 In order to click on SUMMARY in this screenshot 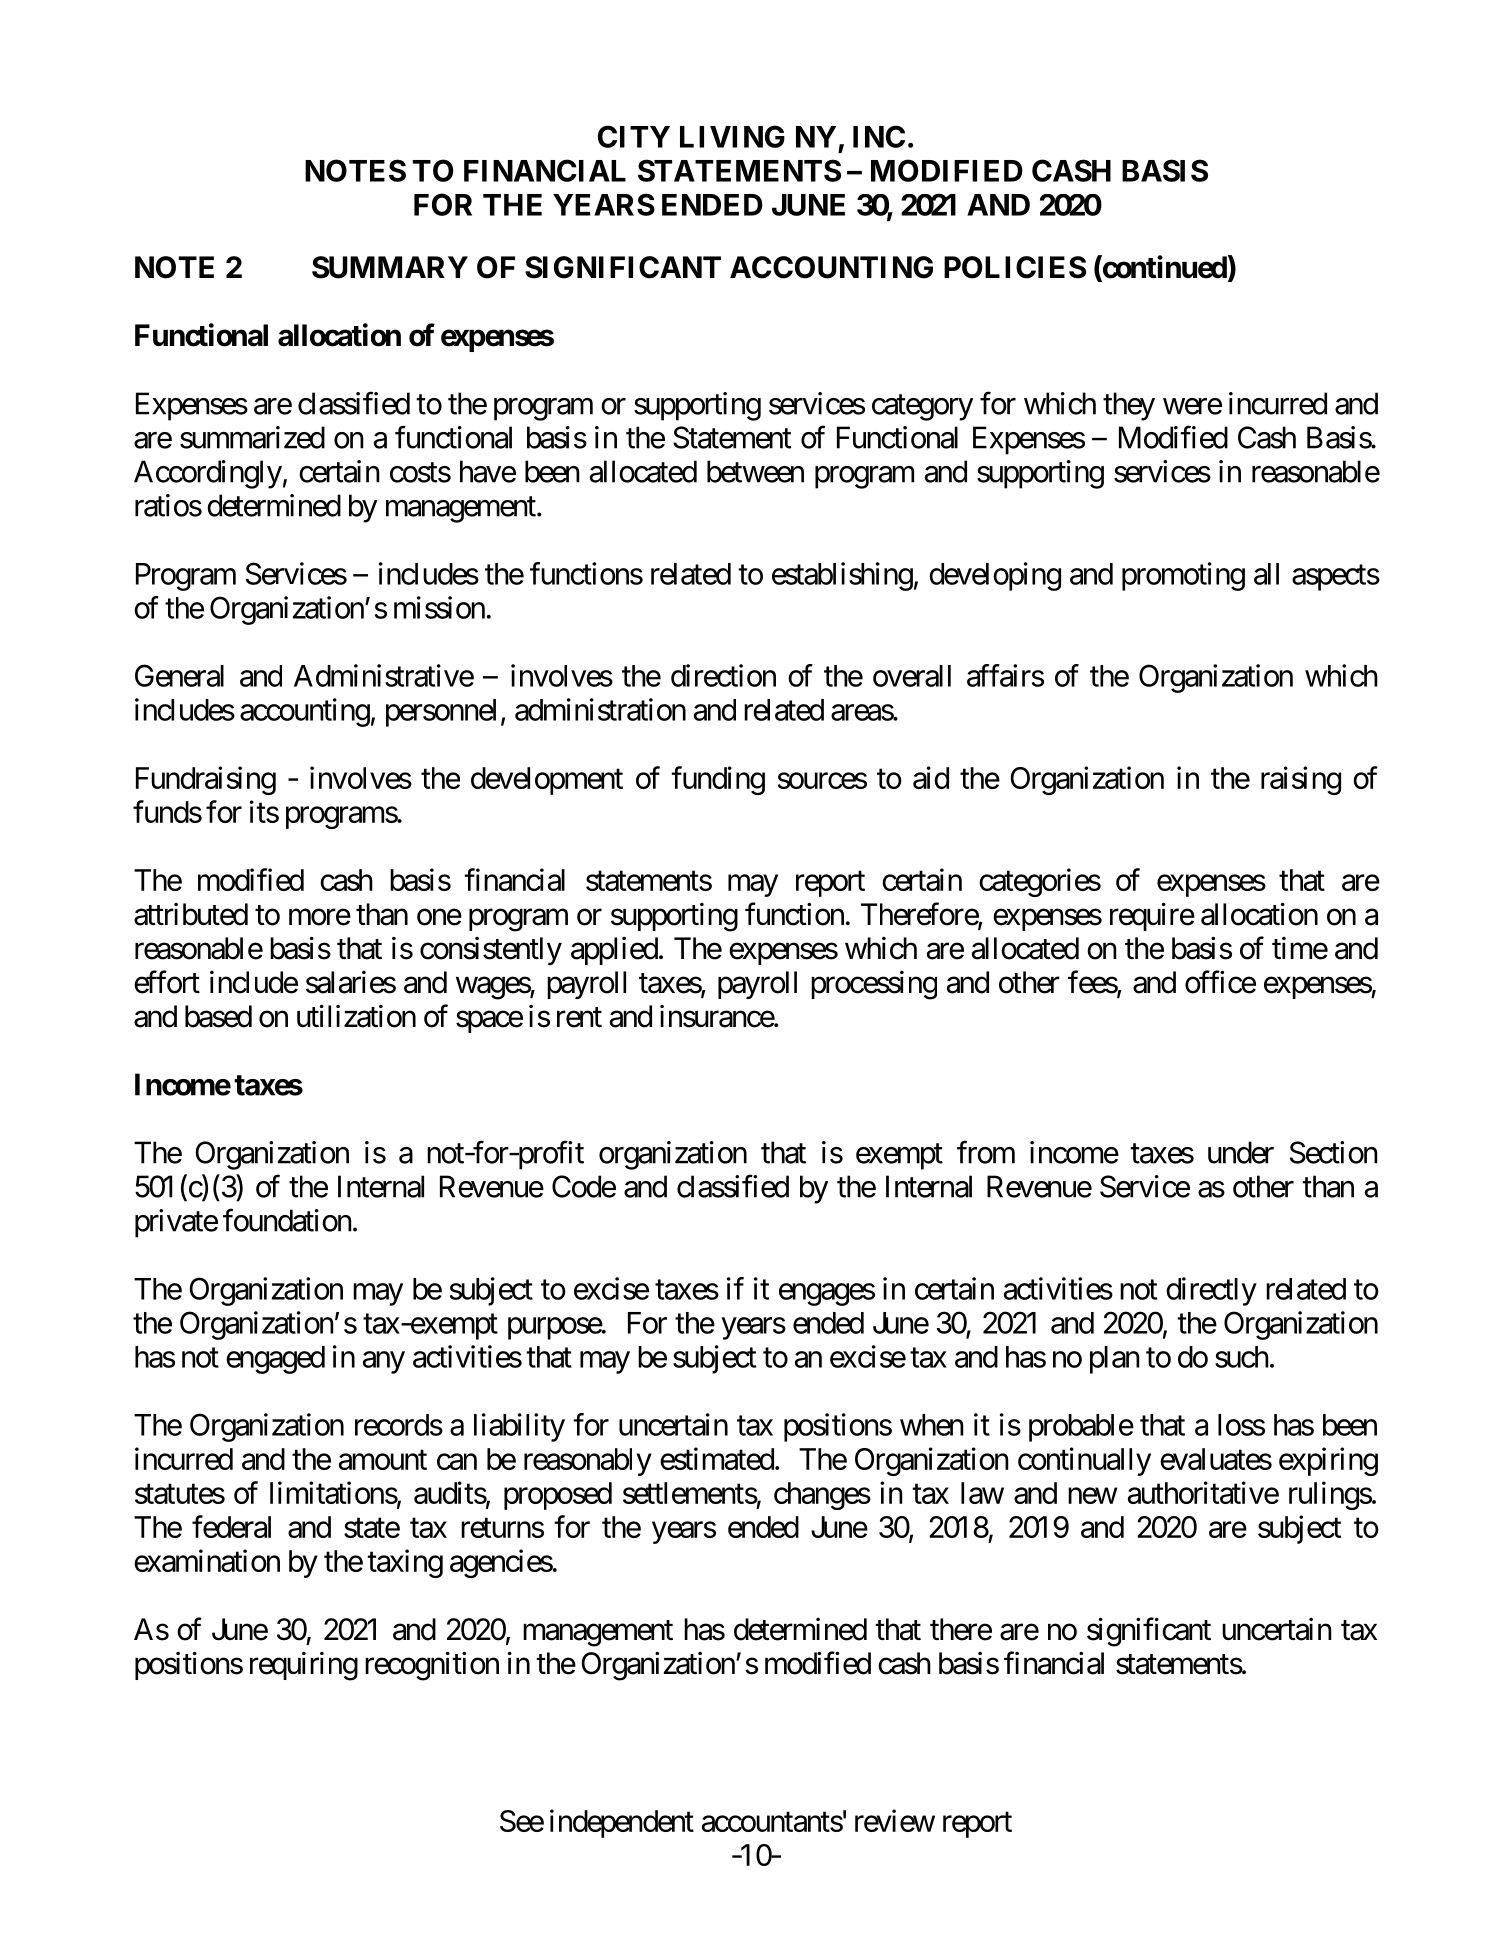, I will do `click(390, 267)`.
